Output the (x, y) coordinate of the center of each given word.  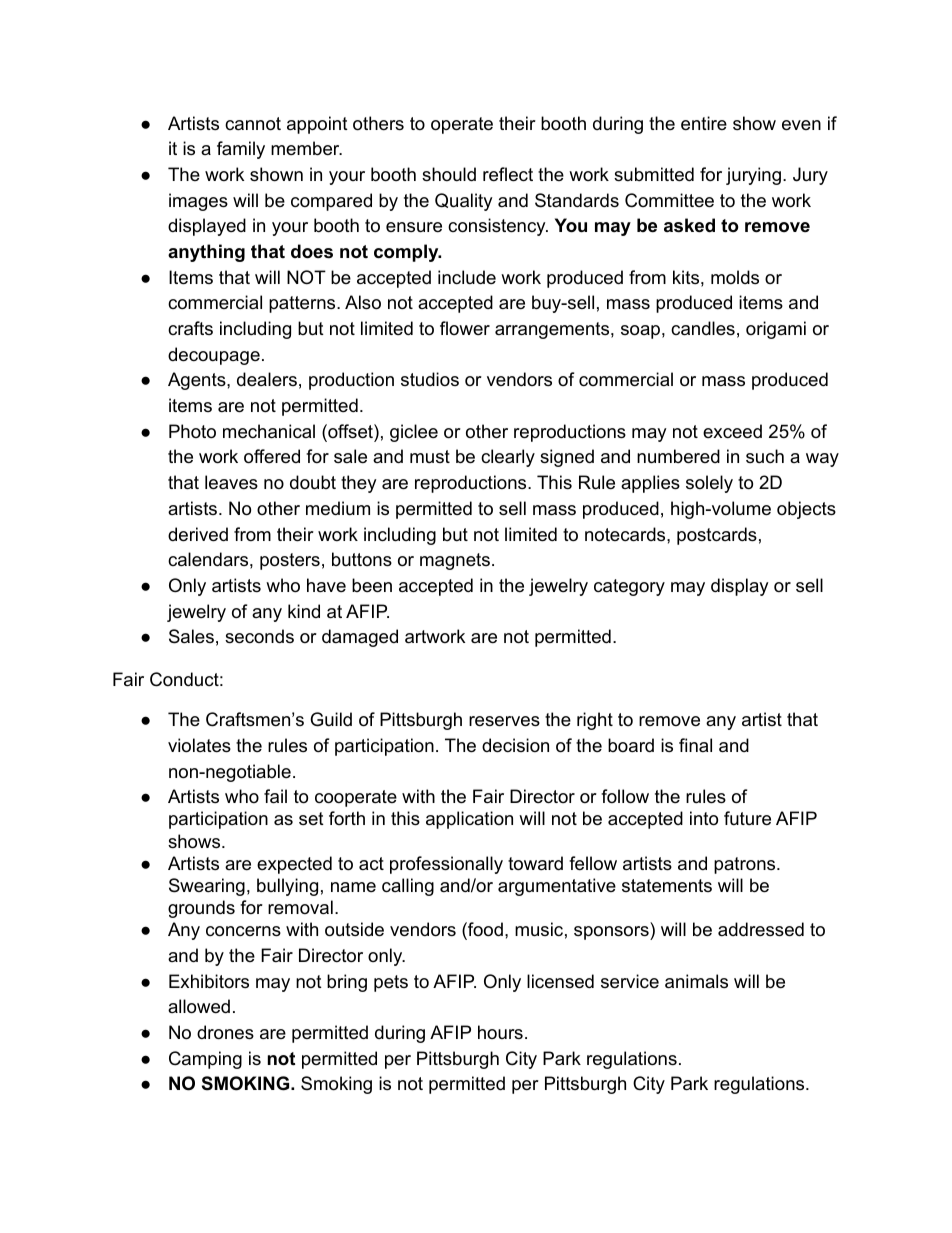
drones (225, 1032)
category (629, 587)
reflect (508, 174)
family (241, 150)
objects (806, 510)
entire (704, 123)
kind (304, 611)
